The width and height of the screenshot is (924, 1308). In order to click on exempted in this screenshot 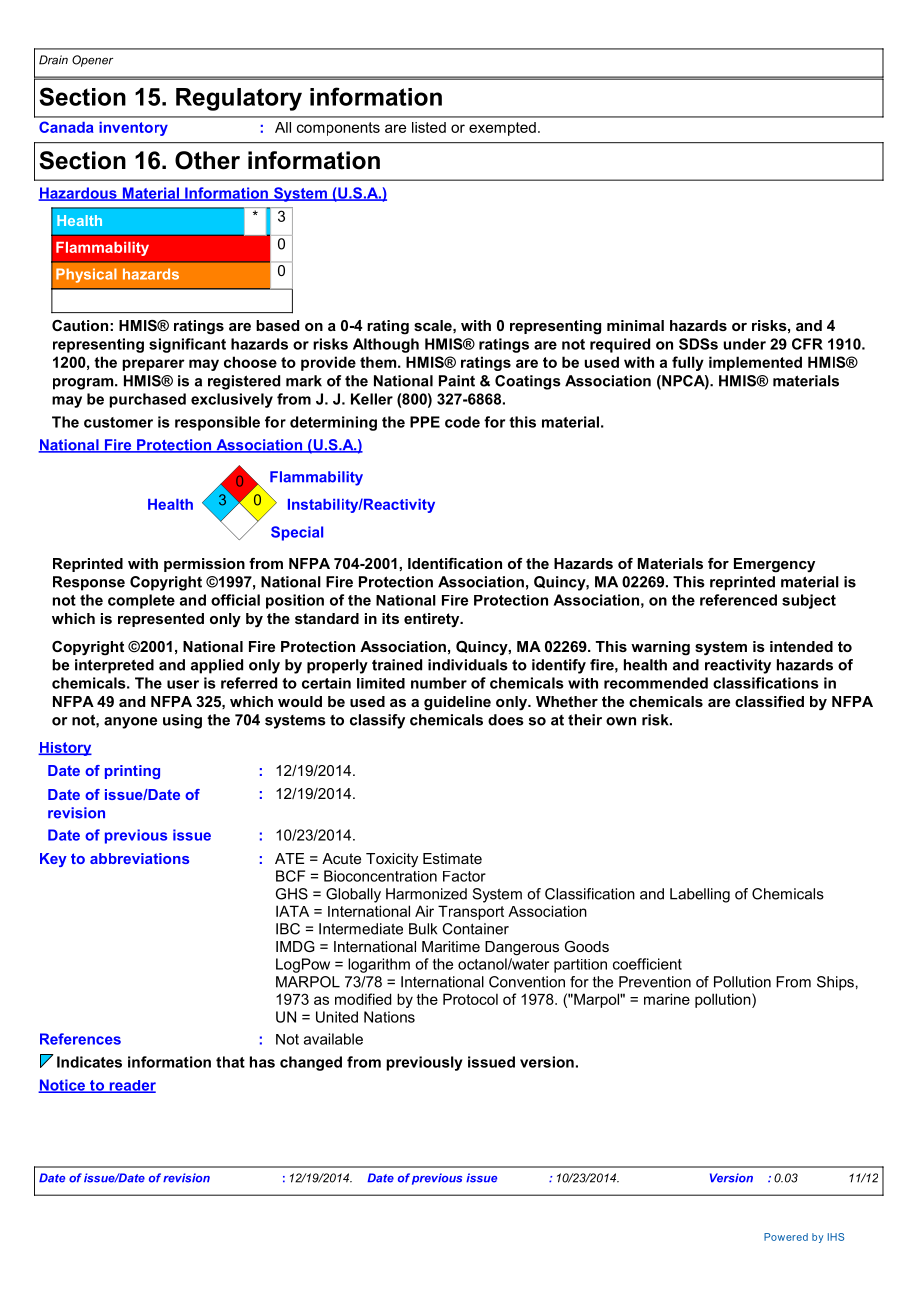, I will do `click(502, 129)`.
